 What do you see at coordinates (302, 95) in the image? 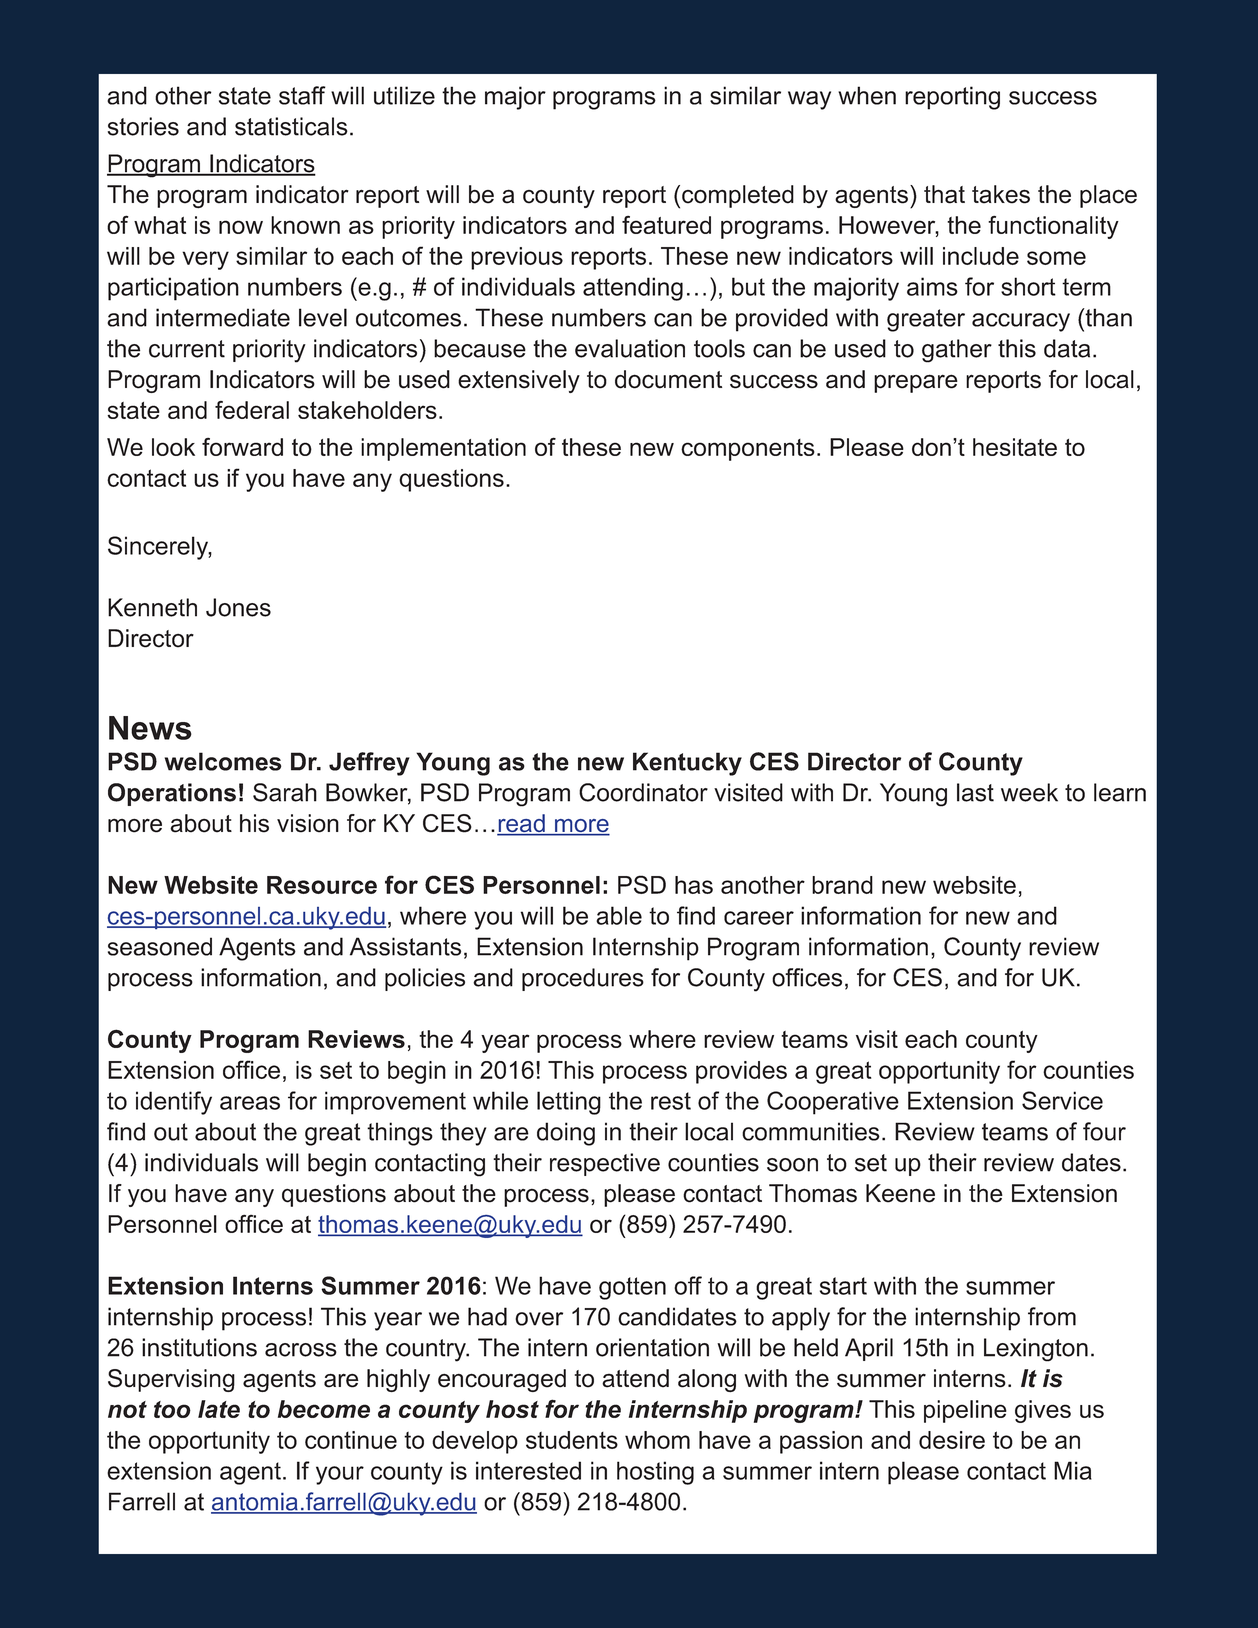
I see `staff` at bounding box center [302, 95].
